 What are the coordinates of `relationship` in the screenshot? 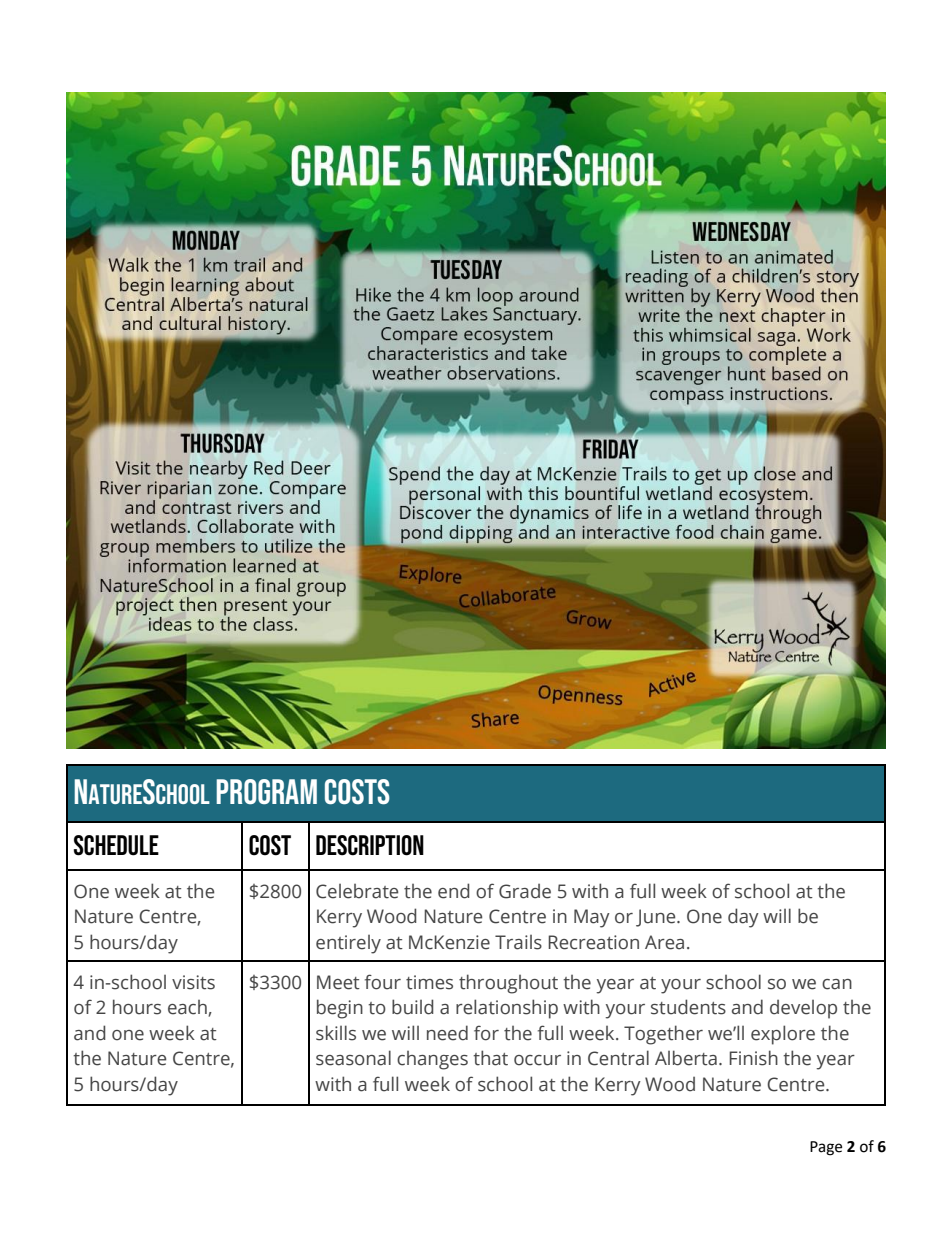 It's located at (507, 1009).
